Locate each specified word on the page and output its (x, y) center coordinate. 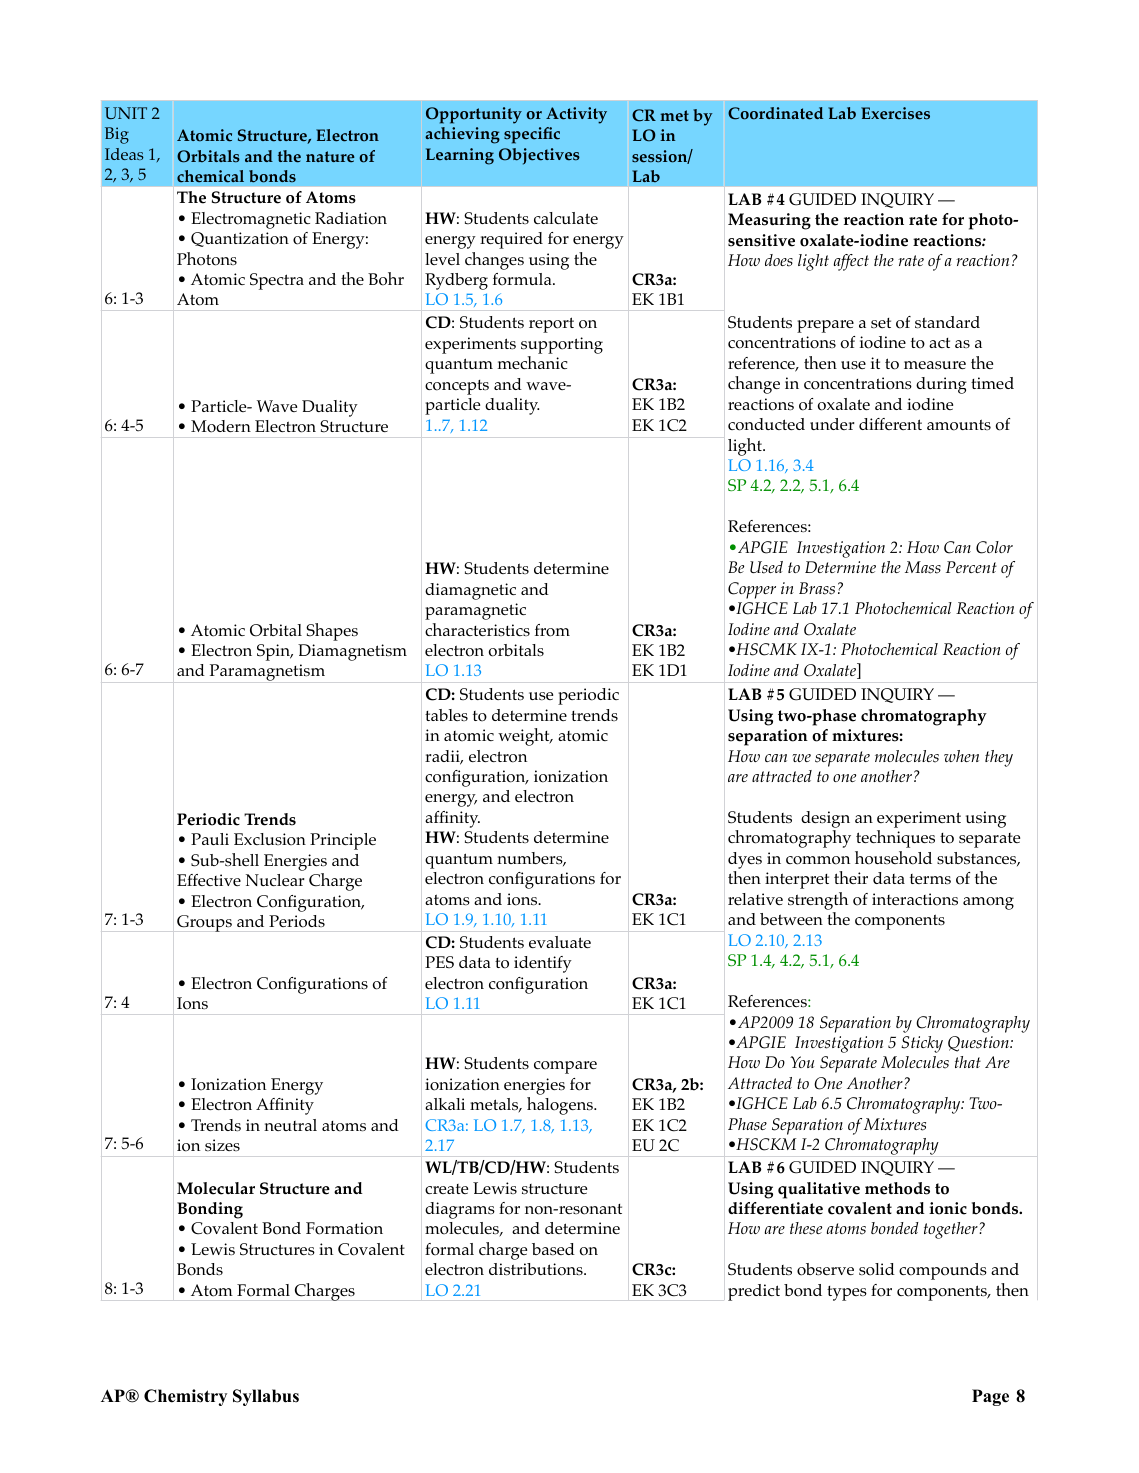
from (552, 630)
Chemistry (185, 1397)
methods (897, 1188)
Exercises (895, 113)
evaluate (560, 942)
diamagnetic (470, 591)
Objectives (539, 156)
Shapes (332, 632)
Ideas (124, 154)
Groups (204, 923)
